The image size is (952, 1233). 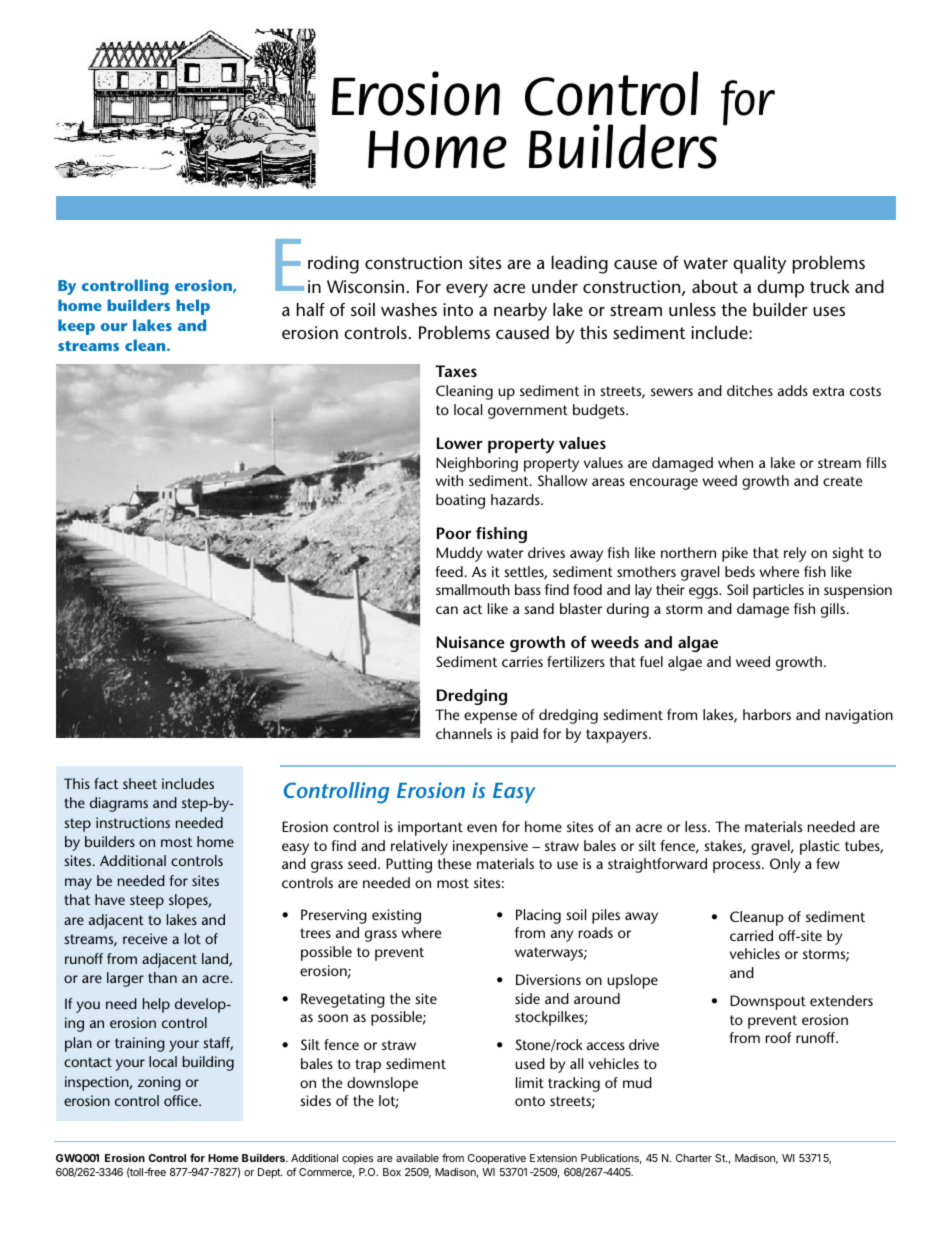 I want to click on receive, so click(x=145, y=938).
